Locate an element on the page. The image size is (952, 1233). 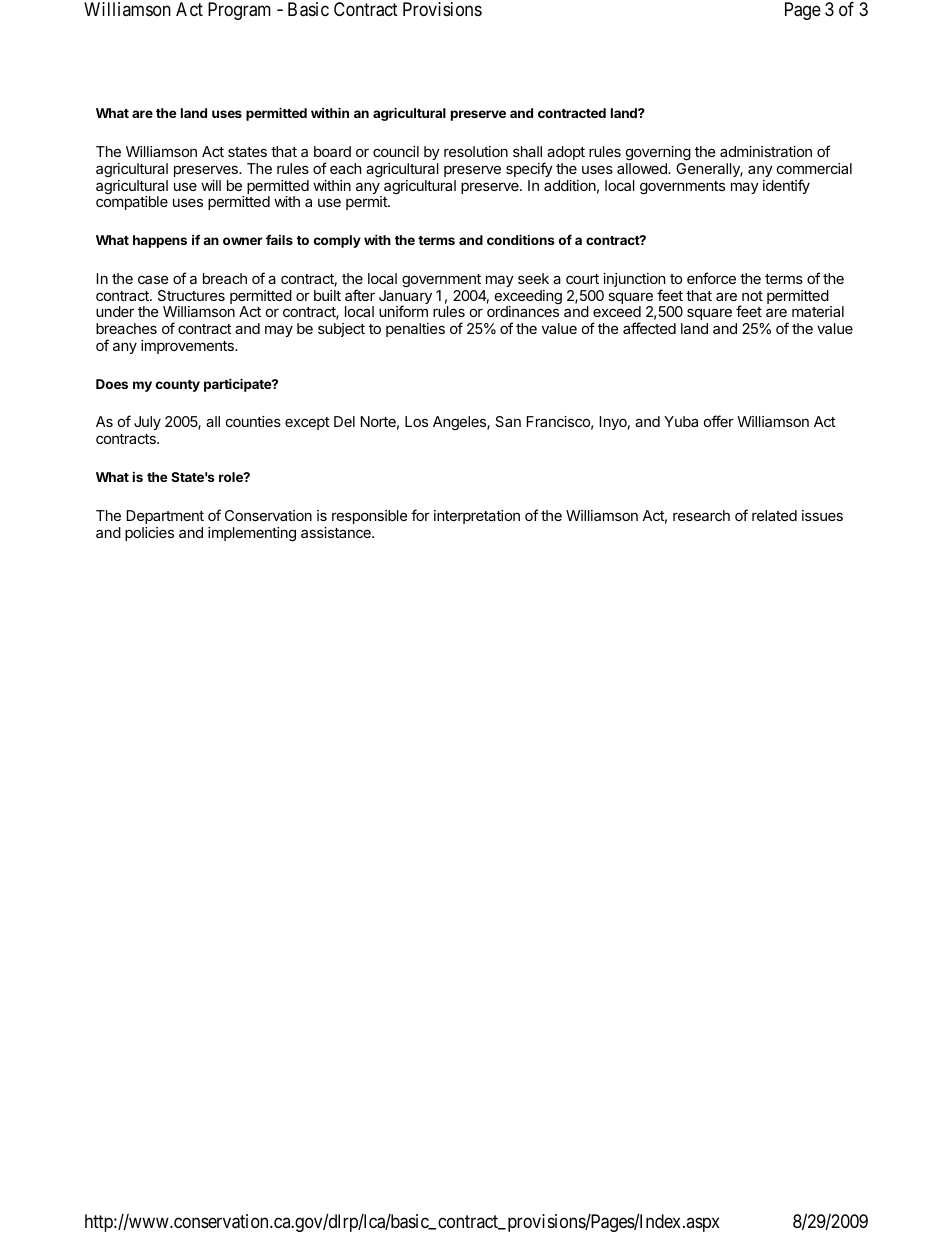
administration is located at coordinates (766, 151).
